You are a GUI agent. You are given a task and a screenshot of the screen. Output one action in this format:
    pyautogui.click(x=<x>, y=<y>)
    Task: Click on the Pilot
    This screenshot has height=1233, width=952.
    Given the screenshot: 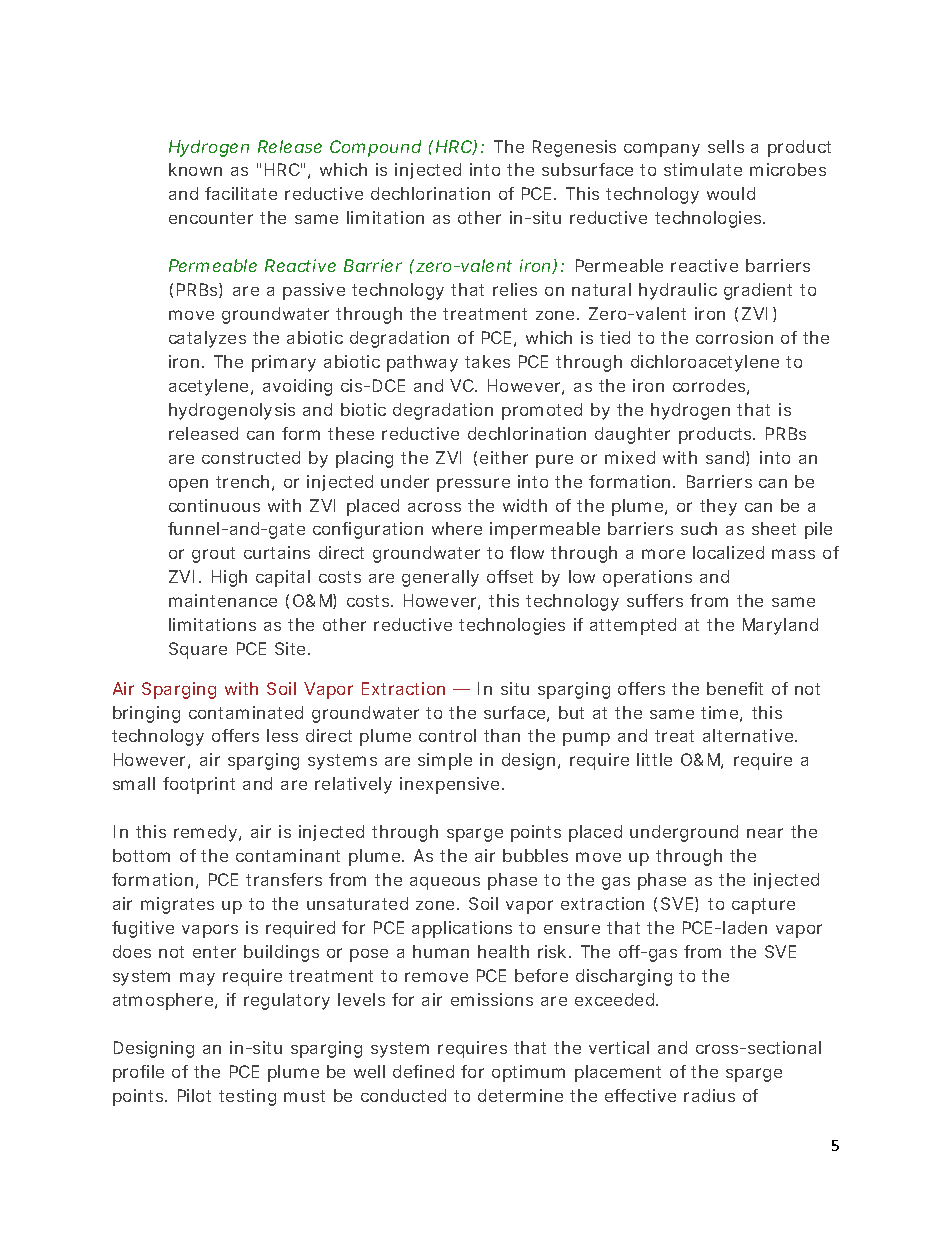 What is the action you would take?
    pyautogui.click(x=194, y=1095)
